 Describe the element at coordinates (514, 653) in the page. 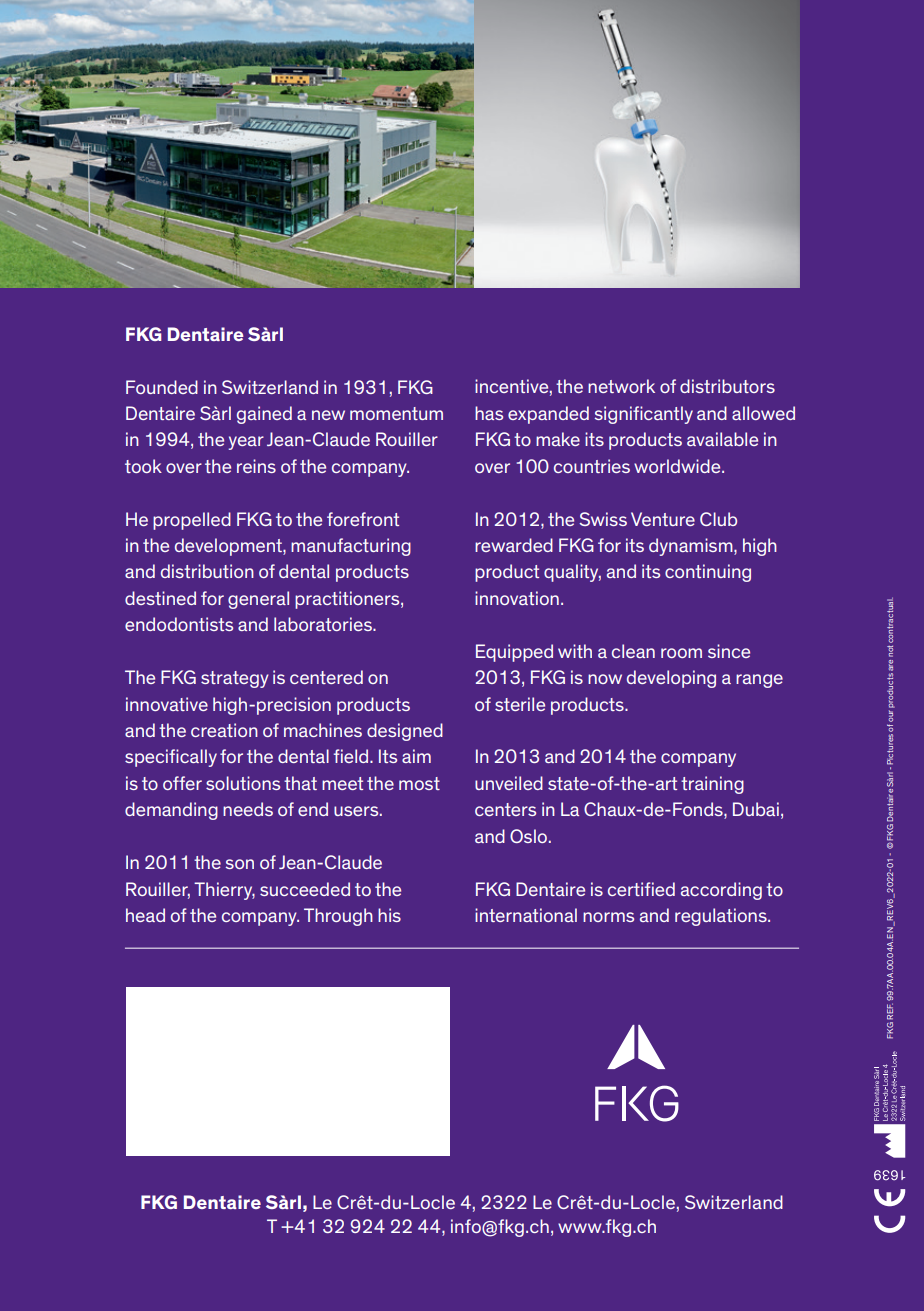

I see `Equipped` at that location.
